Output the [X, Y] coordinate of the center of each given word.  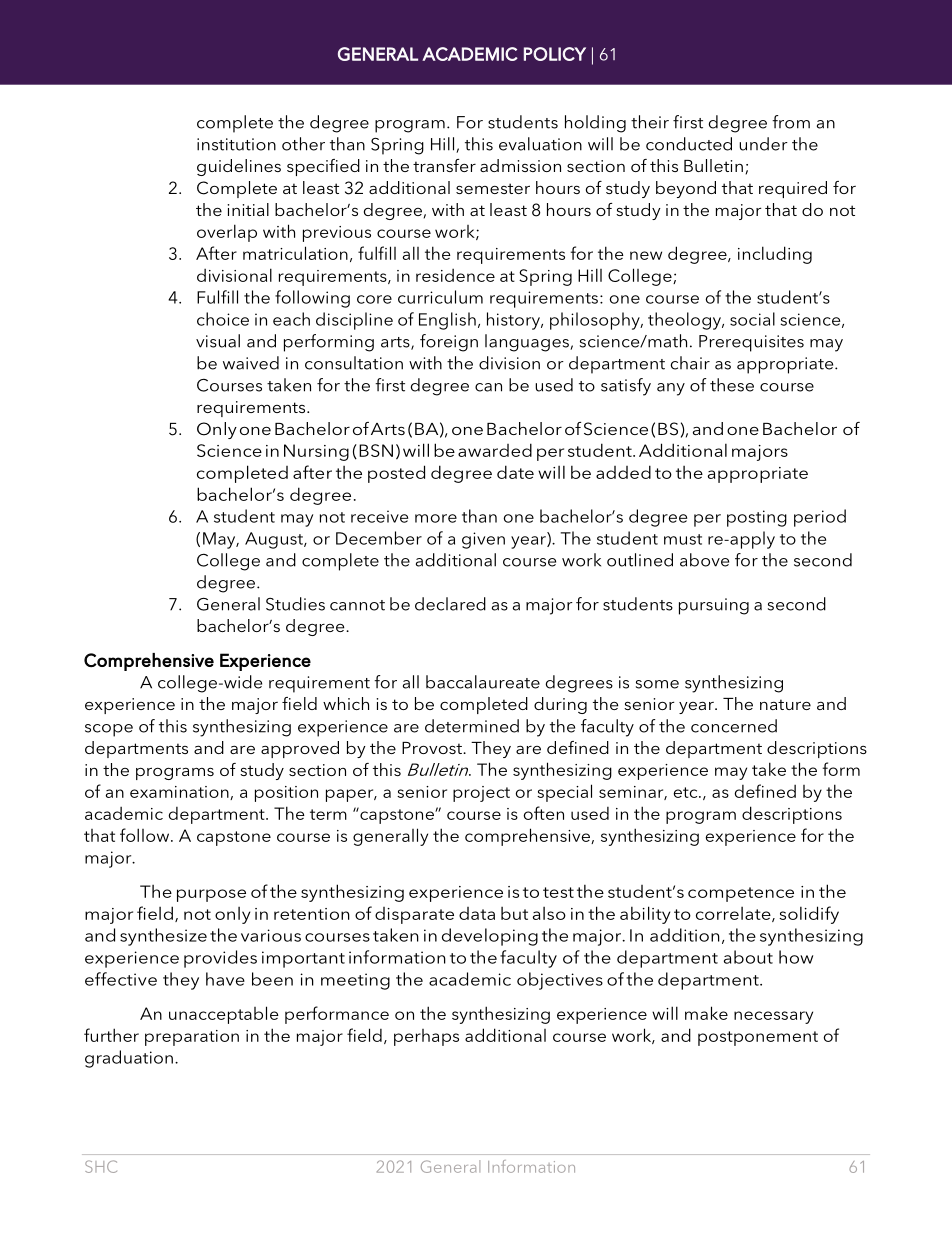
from [791, 122]
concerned [734, 726]
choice [223, 319]
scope [109, 730]
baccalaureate [483, 682]
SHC [101, 1166]
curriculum [440, 297]
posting [757, 518]
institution [236, 144]
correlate [734, 914]
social [752, 319]
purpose [211, 895]
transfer [444, 165]
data [477, 913]
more [436, 518]
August [275, 540]
